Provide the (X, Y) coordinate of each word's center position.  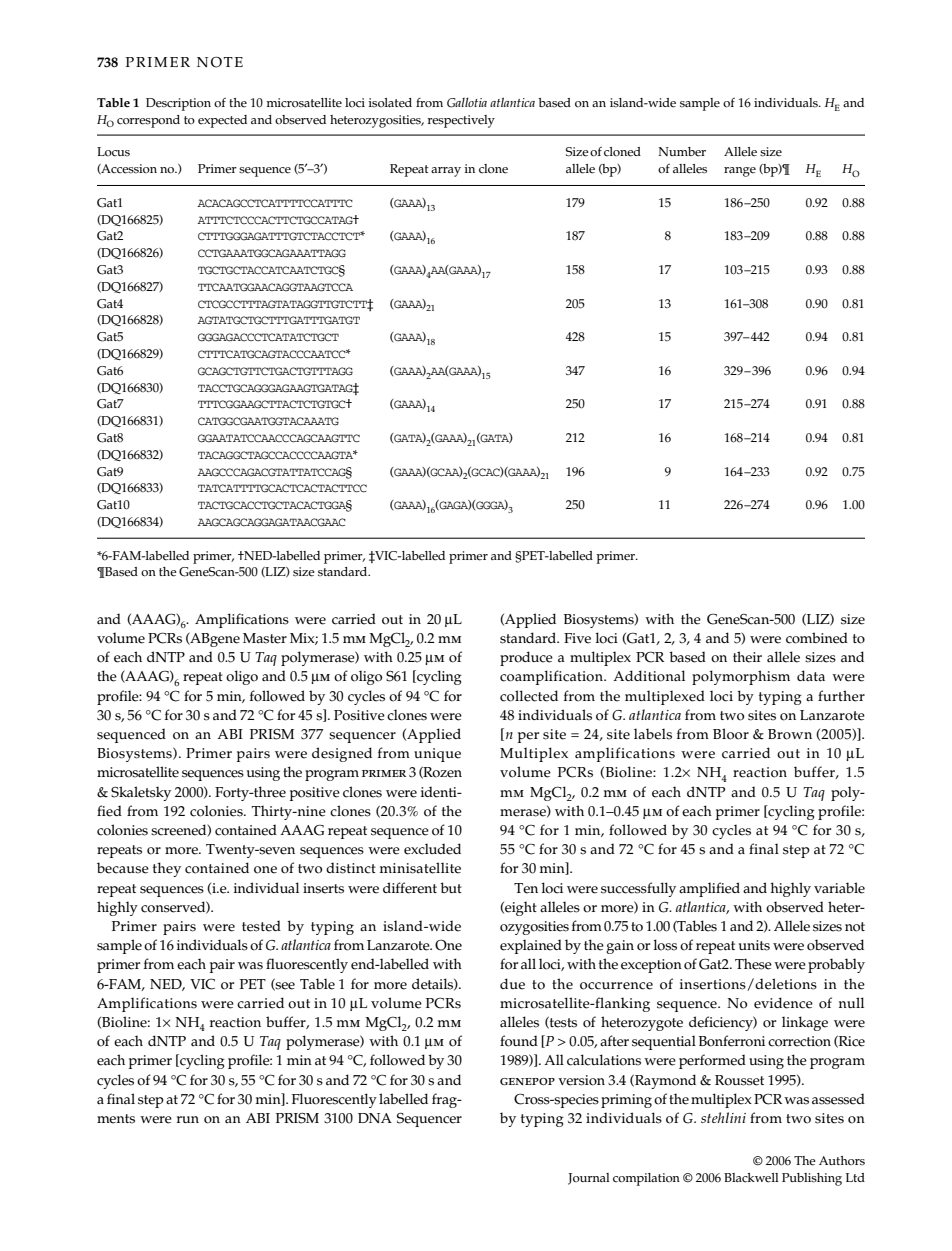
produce (526, 658)
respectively (461, 121)
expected (222, 121)
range (740, 172)
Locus (113, 151)
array (446, 172)
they (167, 869)
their (747, 657)
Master (265, 638)
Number (682, 152)
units (754, 945)
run (188, 1119)
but (451, 887)
